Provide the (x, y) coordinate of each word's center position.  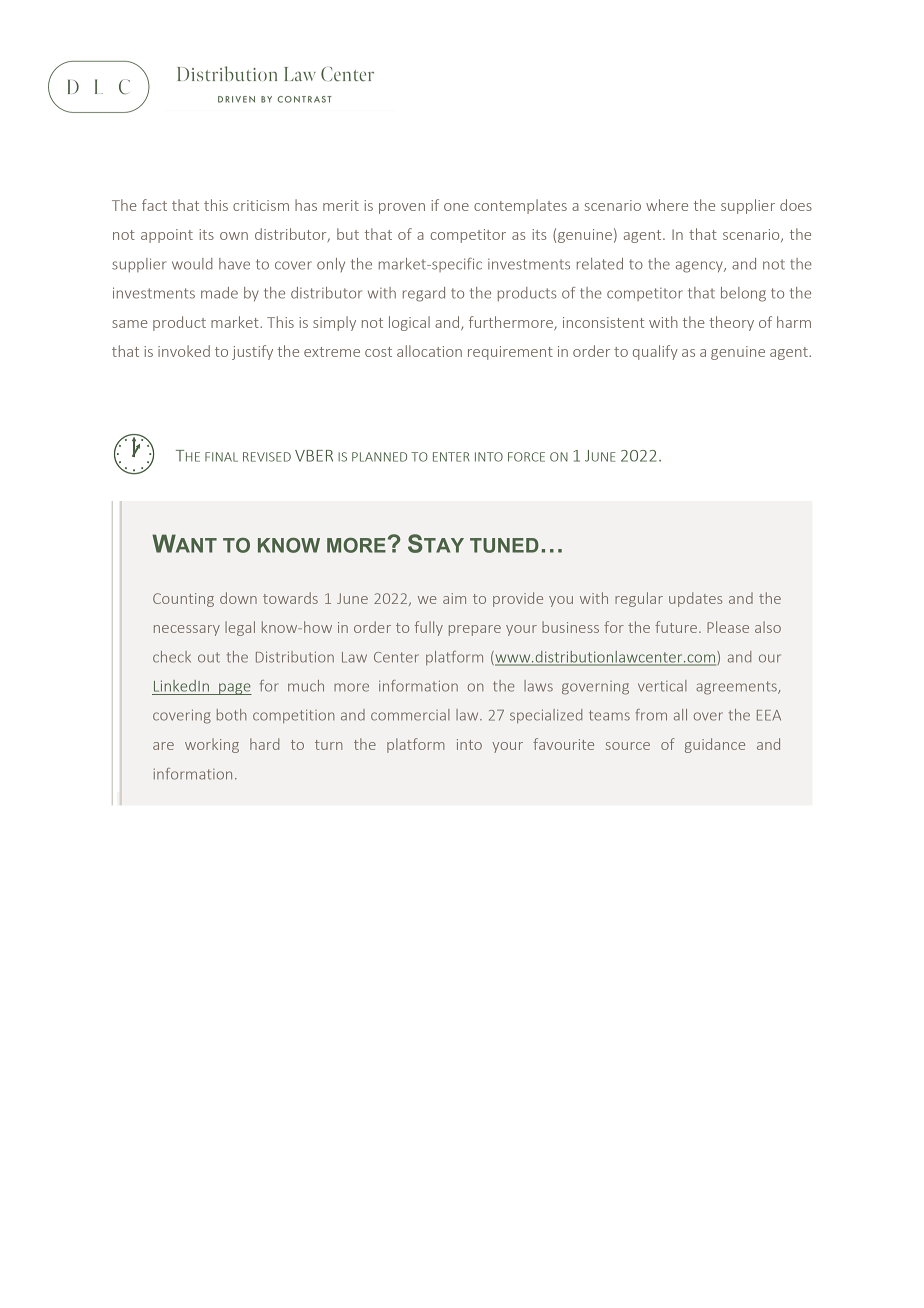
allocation (429, 351)
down (238, 598)
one (456, 207)
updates (695, 599)
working (212, 745)
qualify (655, 352)
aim (454, 598)
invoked (184, 351)
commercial (410, 715)
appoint (167, 236)
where (667, 205)
